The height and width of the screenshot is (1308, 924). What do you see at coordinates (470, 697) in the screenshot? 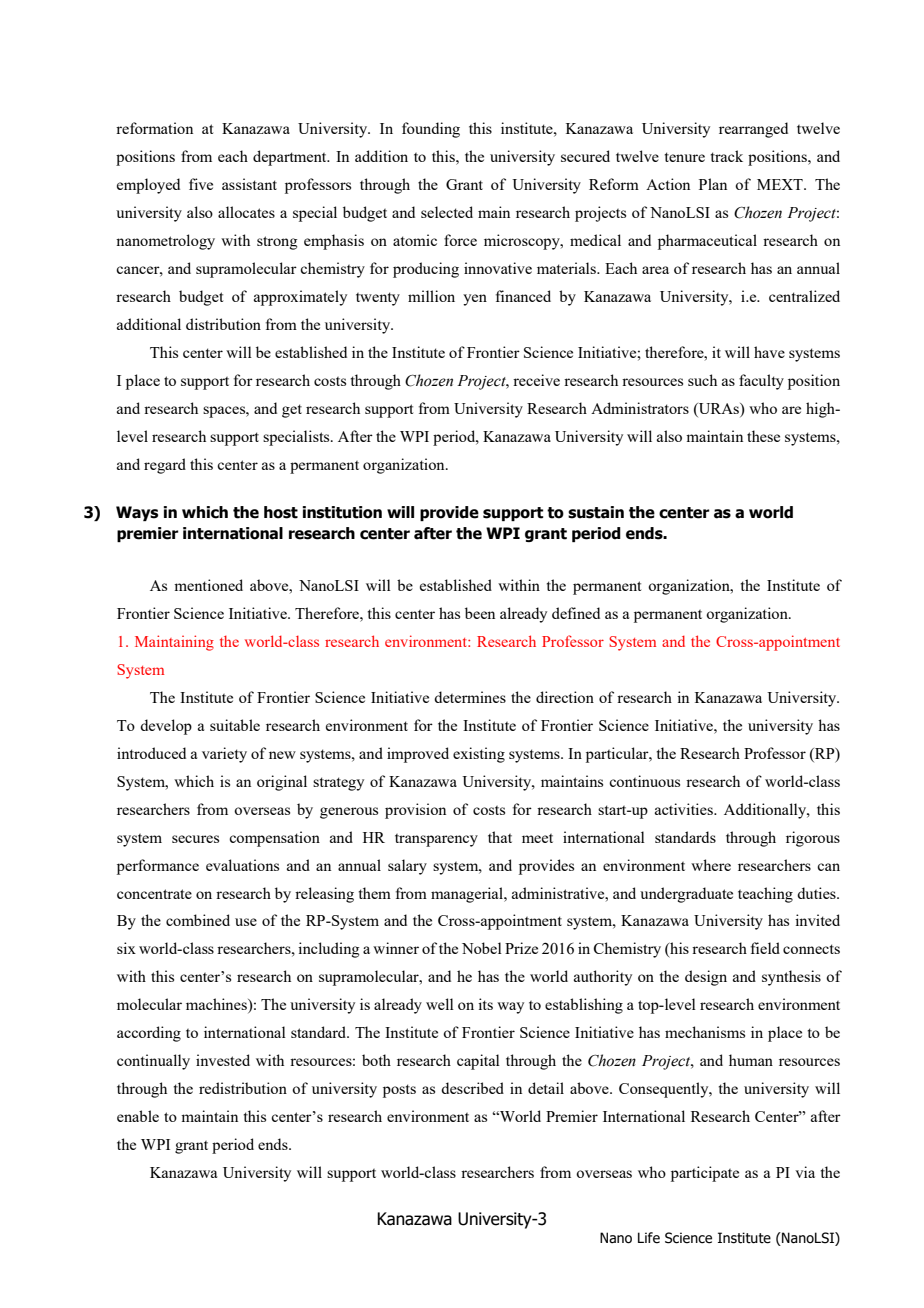
I see `determines` at bounding box center [470, 697].
